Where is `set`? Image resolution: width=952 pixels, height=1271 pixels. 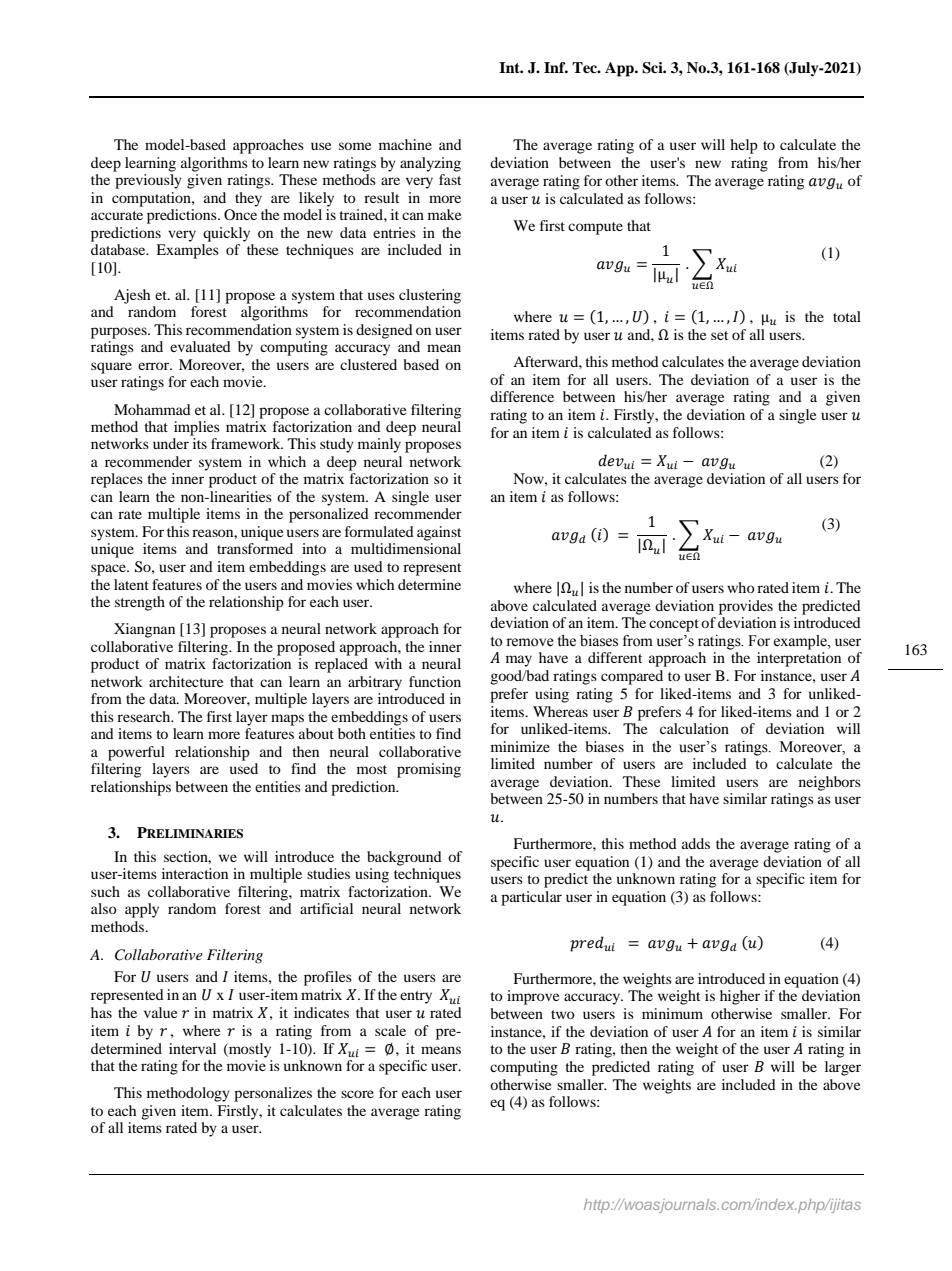 set is located at coordinates (719, 335).
